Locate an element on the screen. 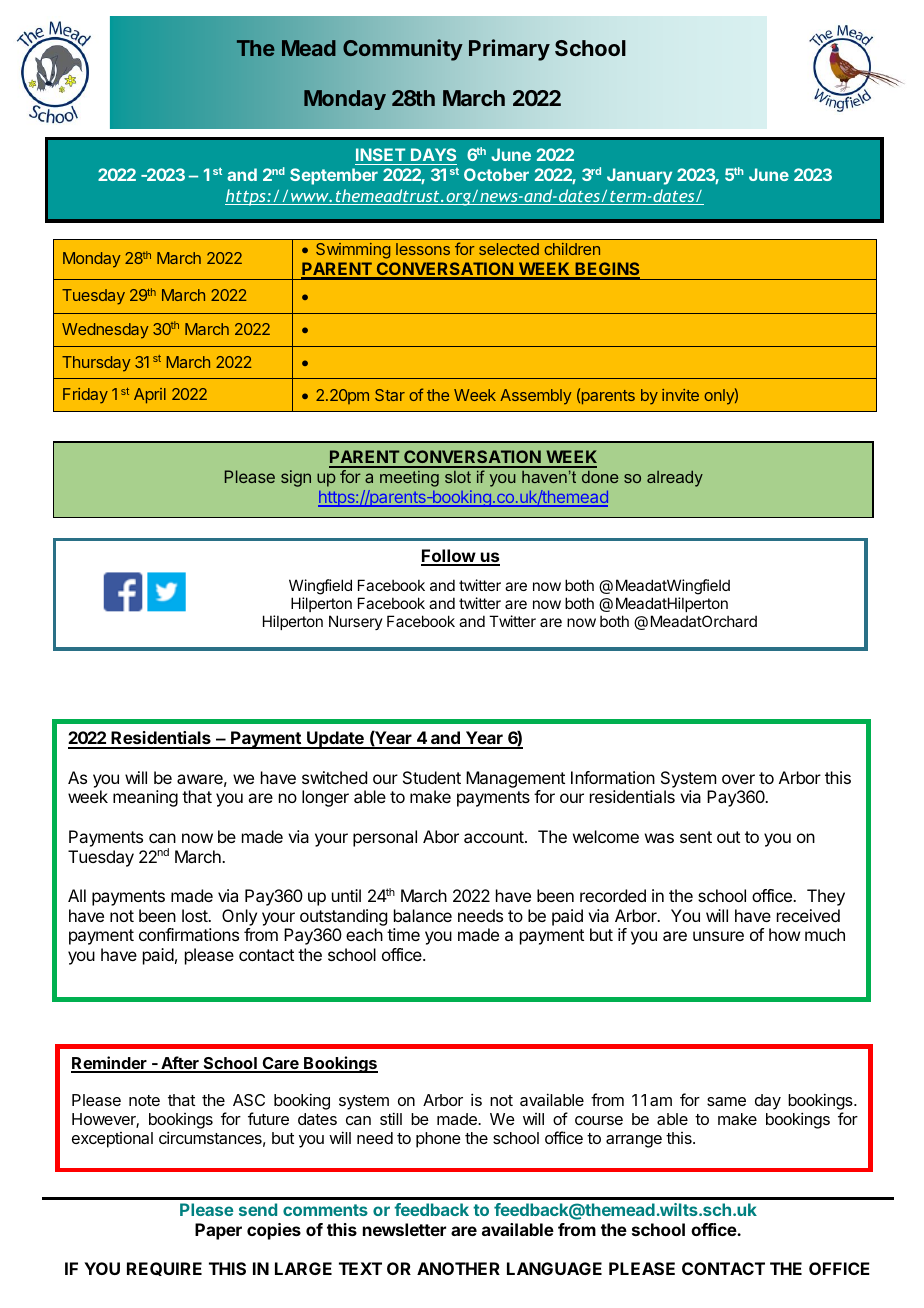  January is located at coordinates (639, 176).
